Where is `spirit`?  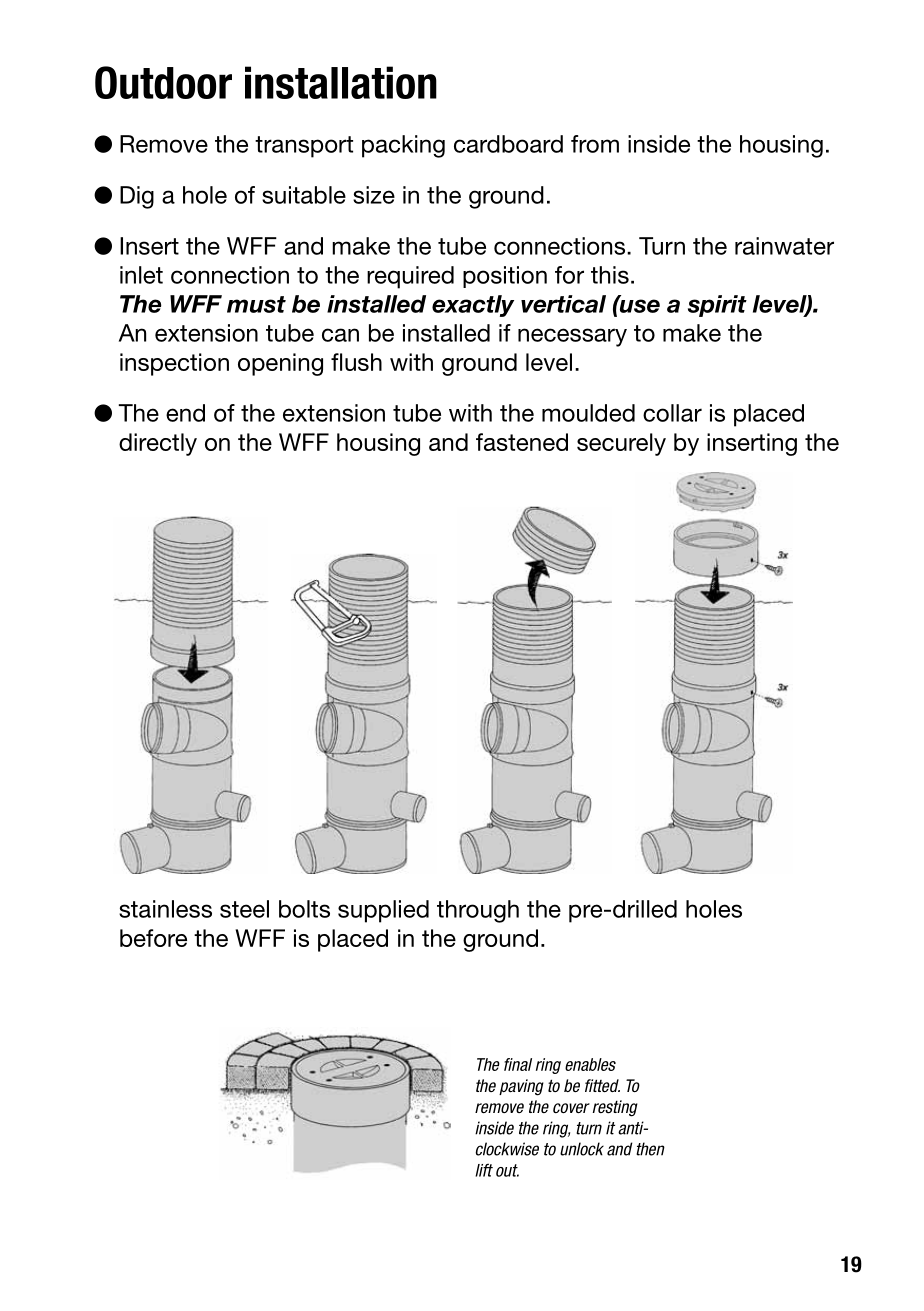 spirit is located at coordinates (717, 306).
